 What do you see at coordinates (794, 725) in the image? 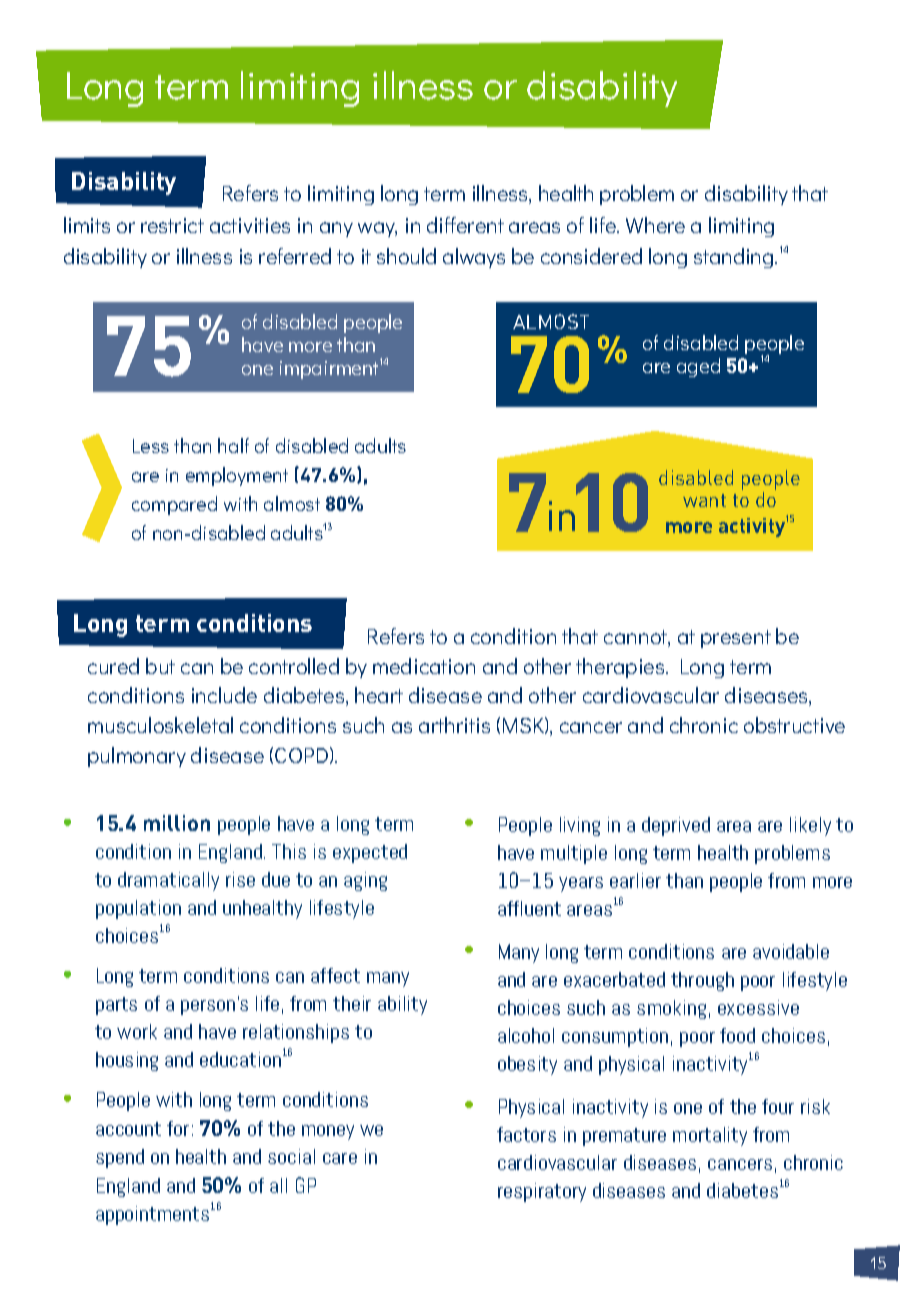
I see `obstructive` at bounding box center [794, 725].
